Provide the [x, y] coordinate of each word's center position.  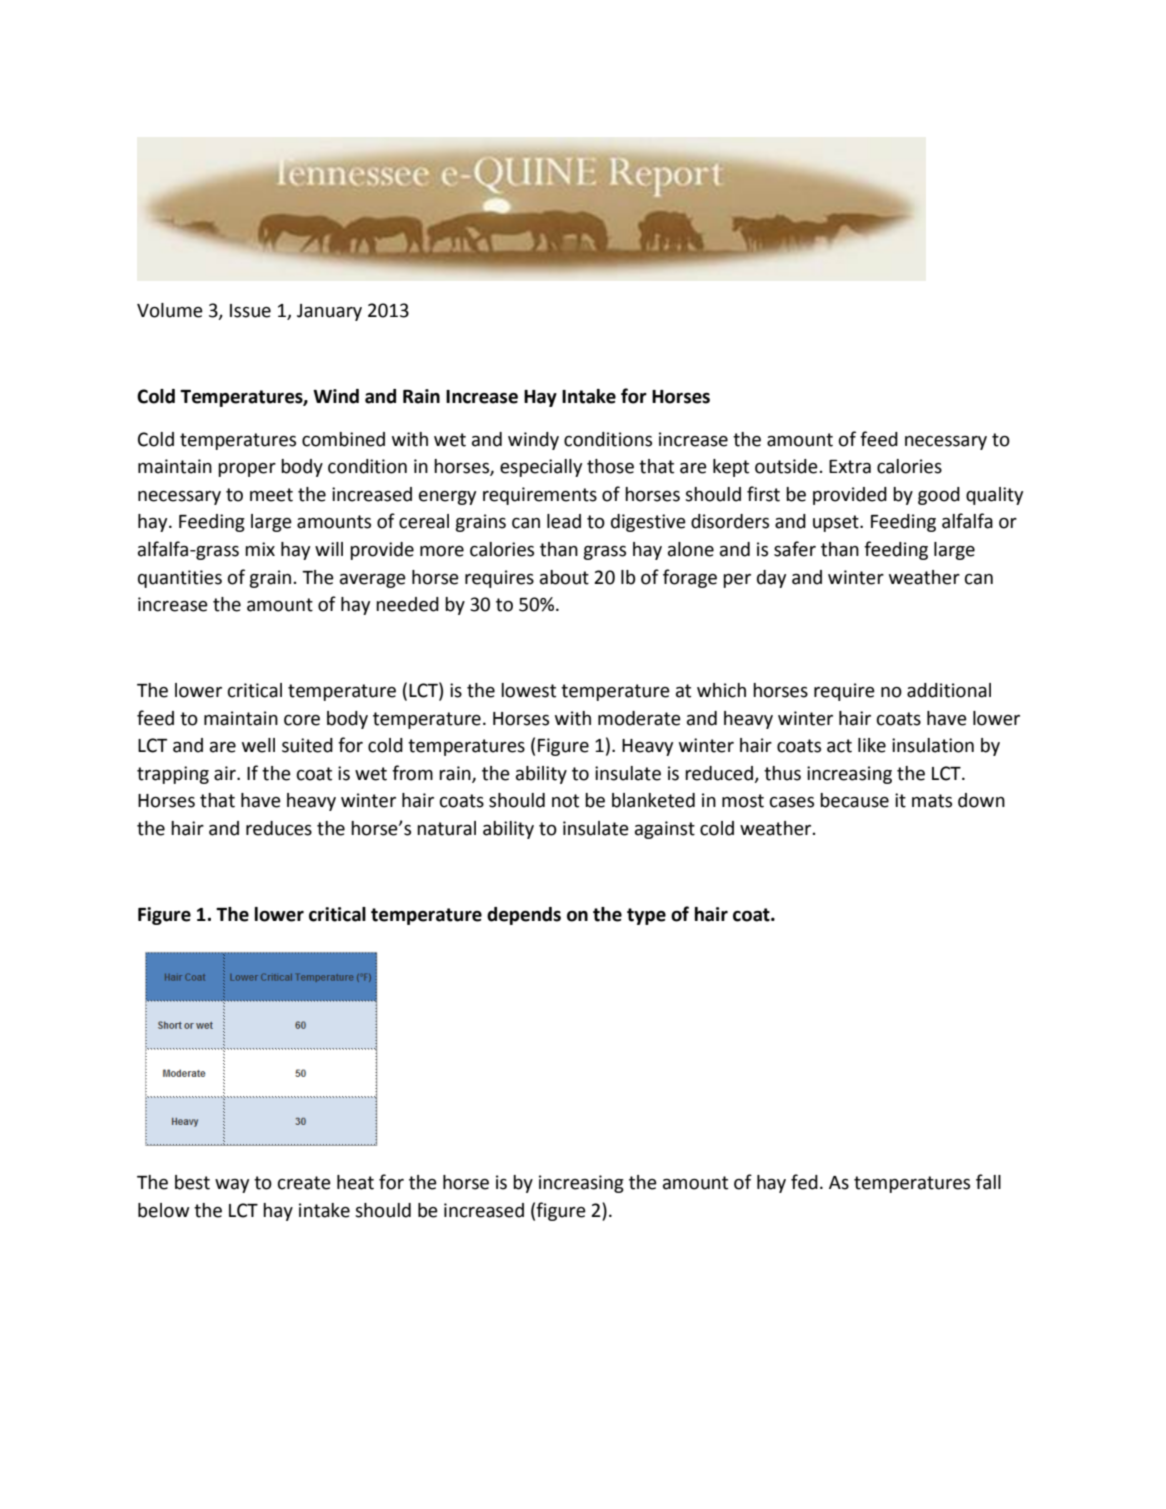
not [565, 801]
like [872, 745]
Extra [850, 467]
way [232, 1186]
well [258, 745]
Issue [250, 311]
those [610, 466]
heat [355, 1182]
